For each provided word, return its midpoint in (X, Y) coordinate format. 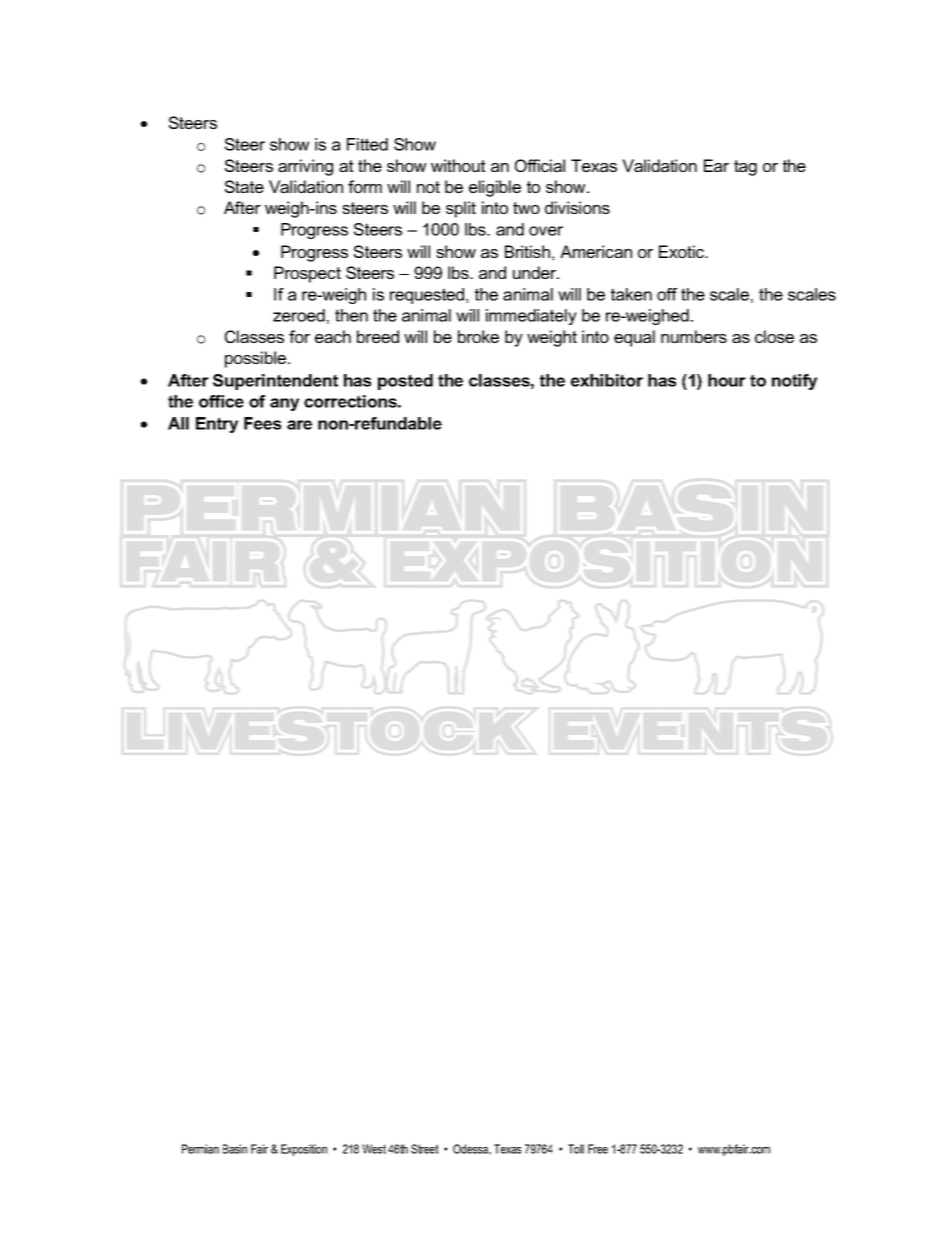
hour (727, 380)
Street (425, 1149)
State (244, 186)
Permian (200, 1149)
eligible (495, 188)
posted (405, 382)
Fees (262, 423)
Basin (235, 1149)
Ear (716, 165)
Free (598, 1149)
